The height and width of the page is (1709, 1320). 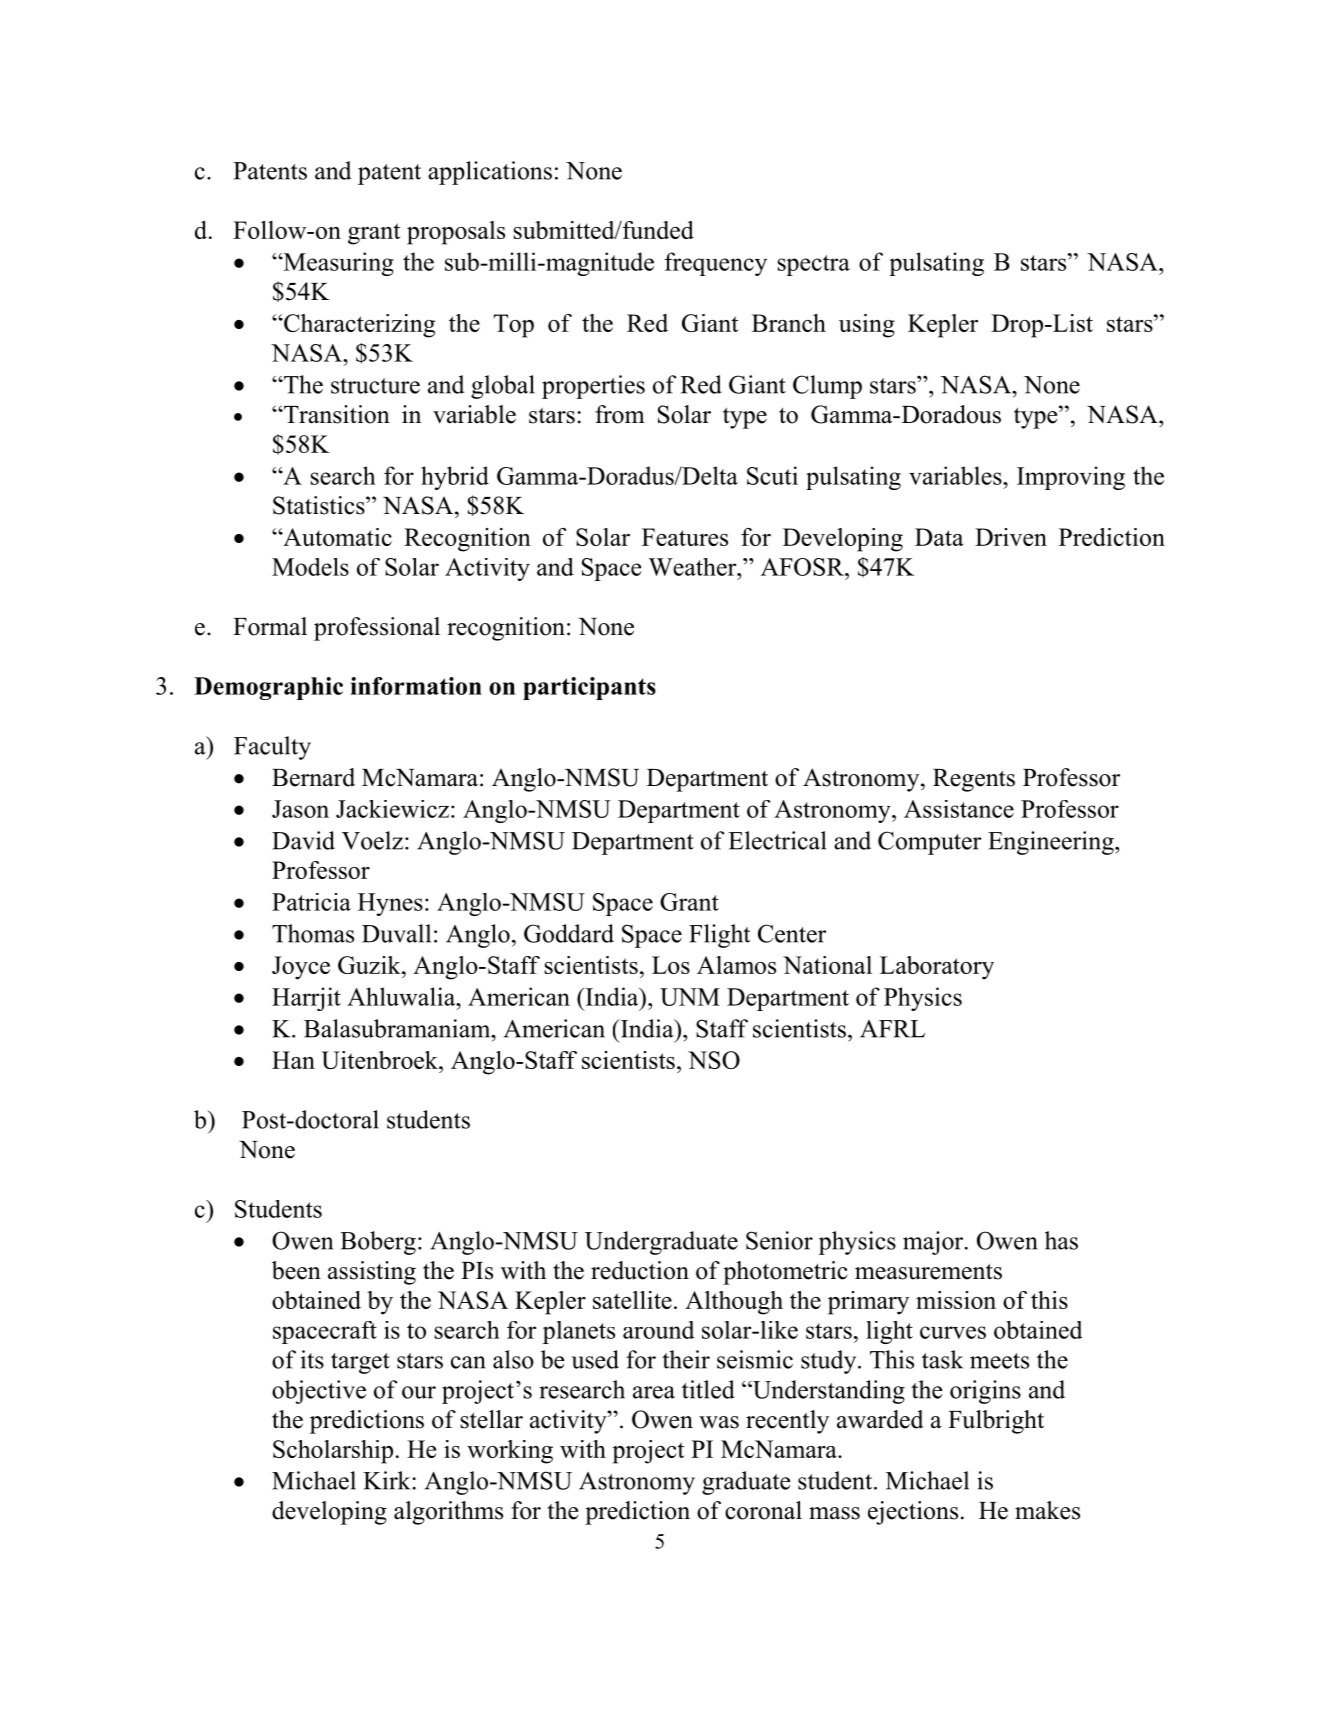 What do you see at coordinates (913, 1513) in the page?
I see `ejections` at bounding box center [913, 1513].
